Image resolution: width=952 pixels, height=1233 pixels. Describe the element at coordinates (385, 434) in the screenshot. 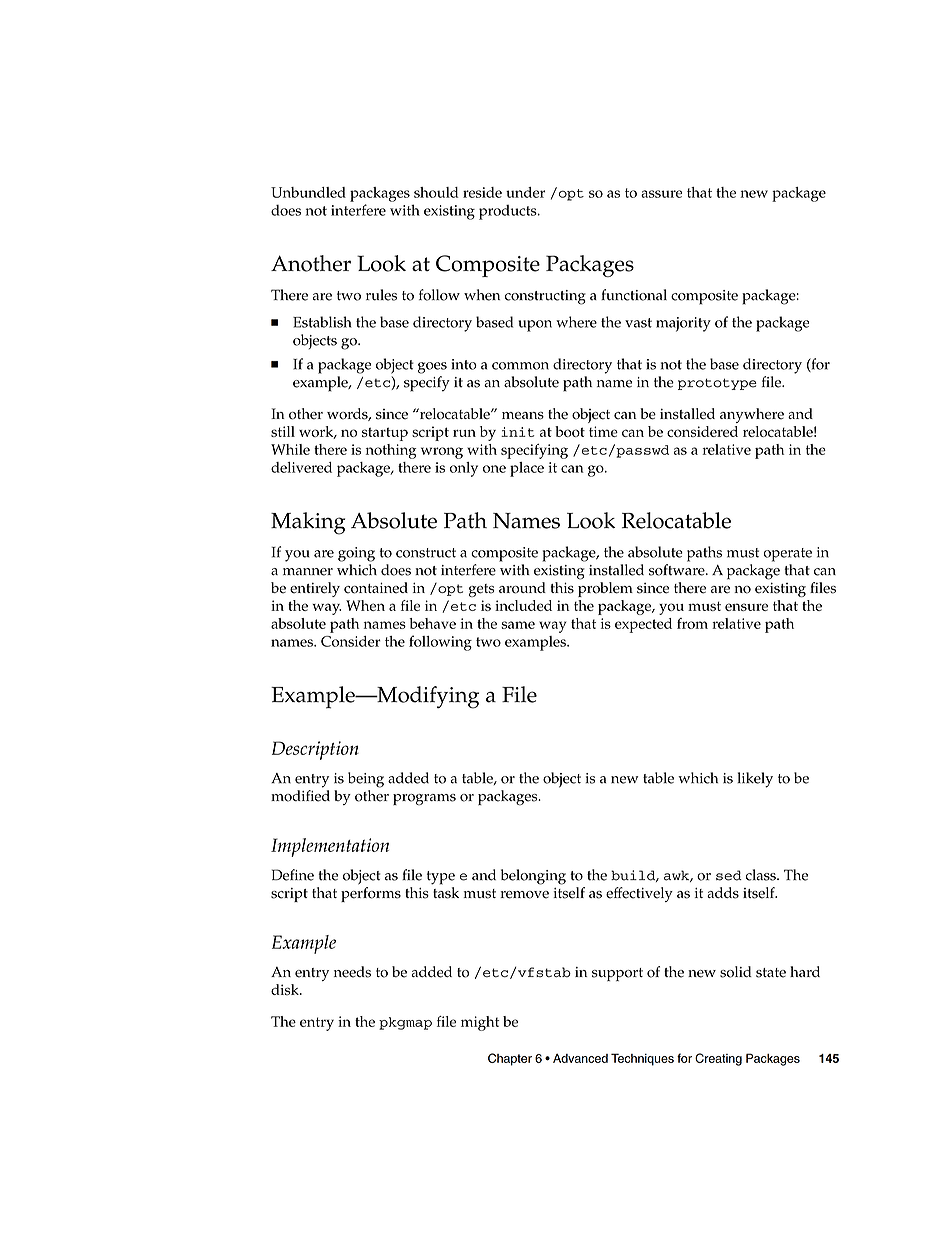

I see `startup` at that location.
